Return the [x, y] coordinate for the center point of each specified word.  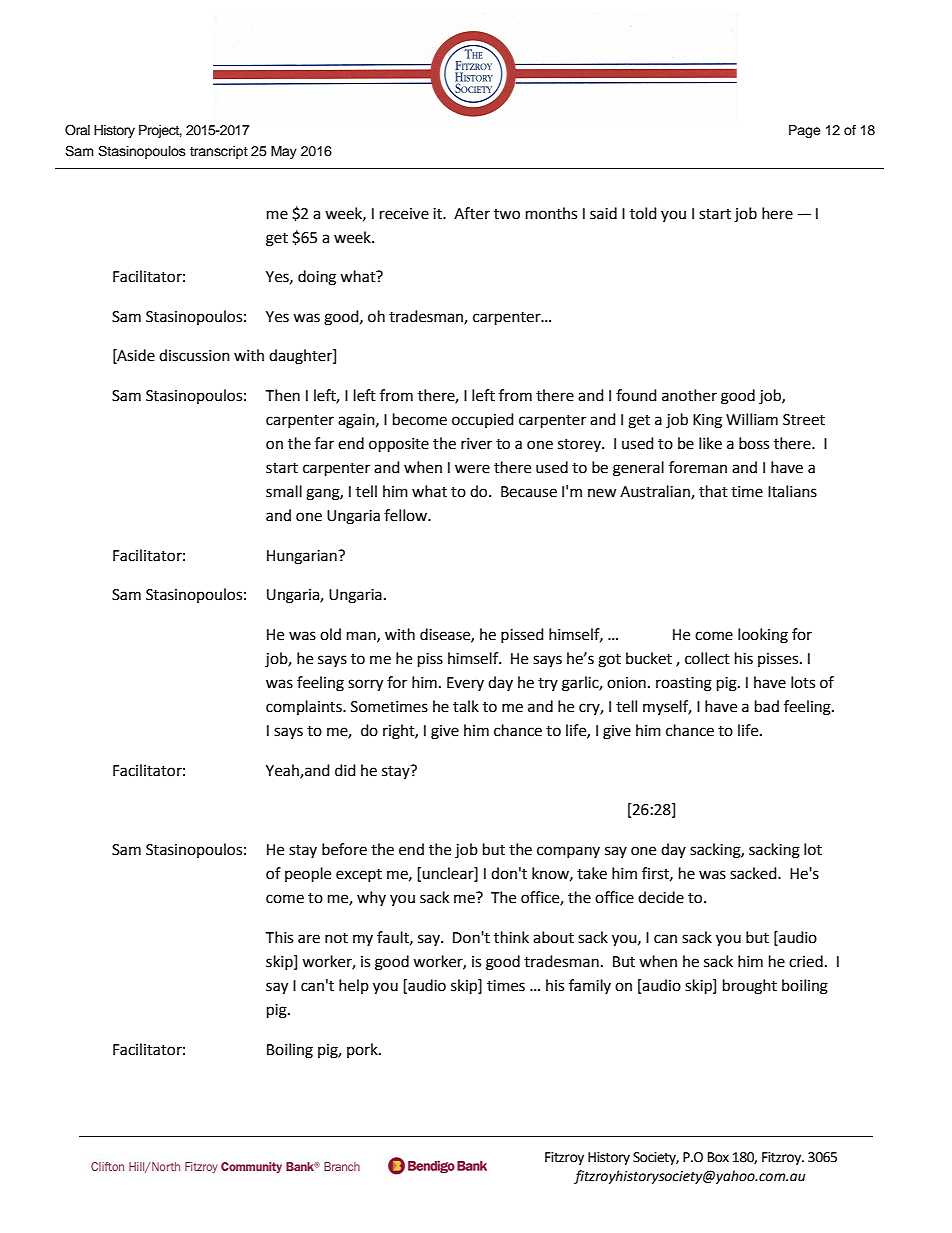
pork [363, 1050]
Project [160, 131]
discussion [194, 355]
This [279, 937]
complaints [305, 707]
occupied [483, 420]
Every [465, 684]
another [689, 395]
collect [707, 658]
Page [805, 131]
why [371, 898]
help [354, 986]
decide [661, 897]
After [472, 213]
